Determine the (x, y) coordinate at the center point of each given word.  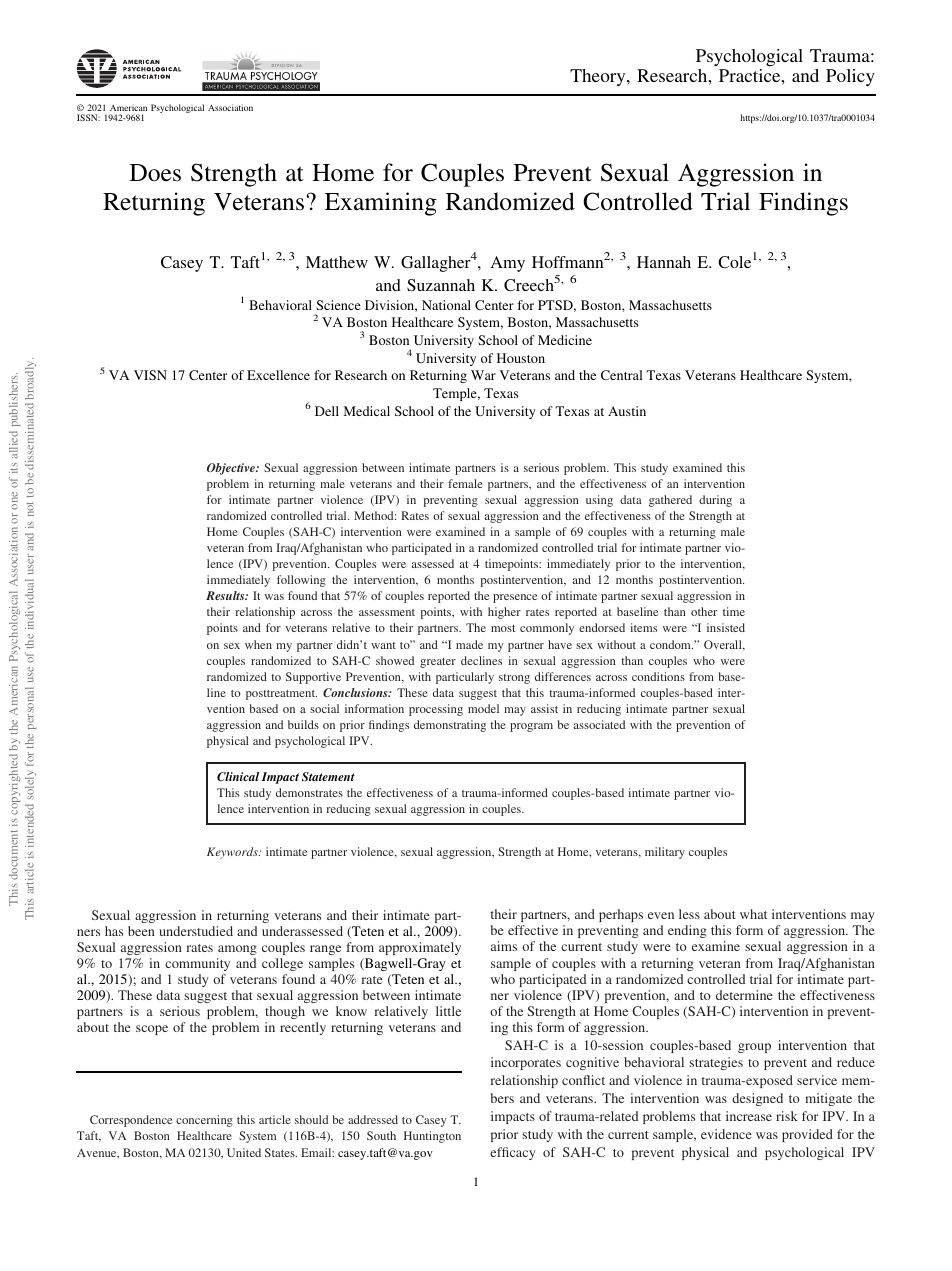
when (258, 644)
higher (504, 613)
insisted (726, 627)
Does (155, 173)
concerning (204, 1121)
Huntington (432, 1137)
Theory (599, 77)
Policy (850, 77)
